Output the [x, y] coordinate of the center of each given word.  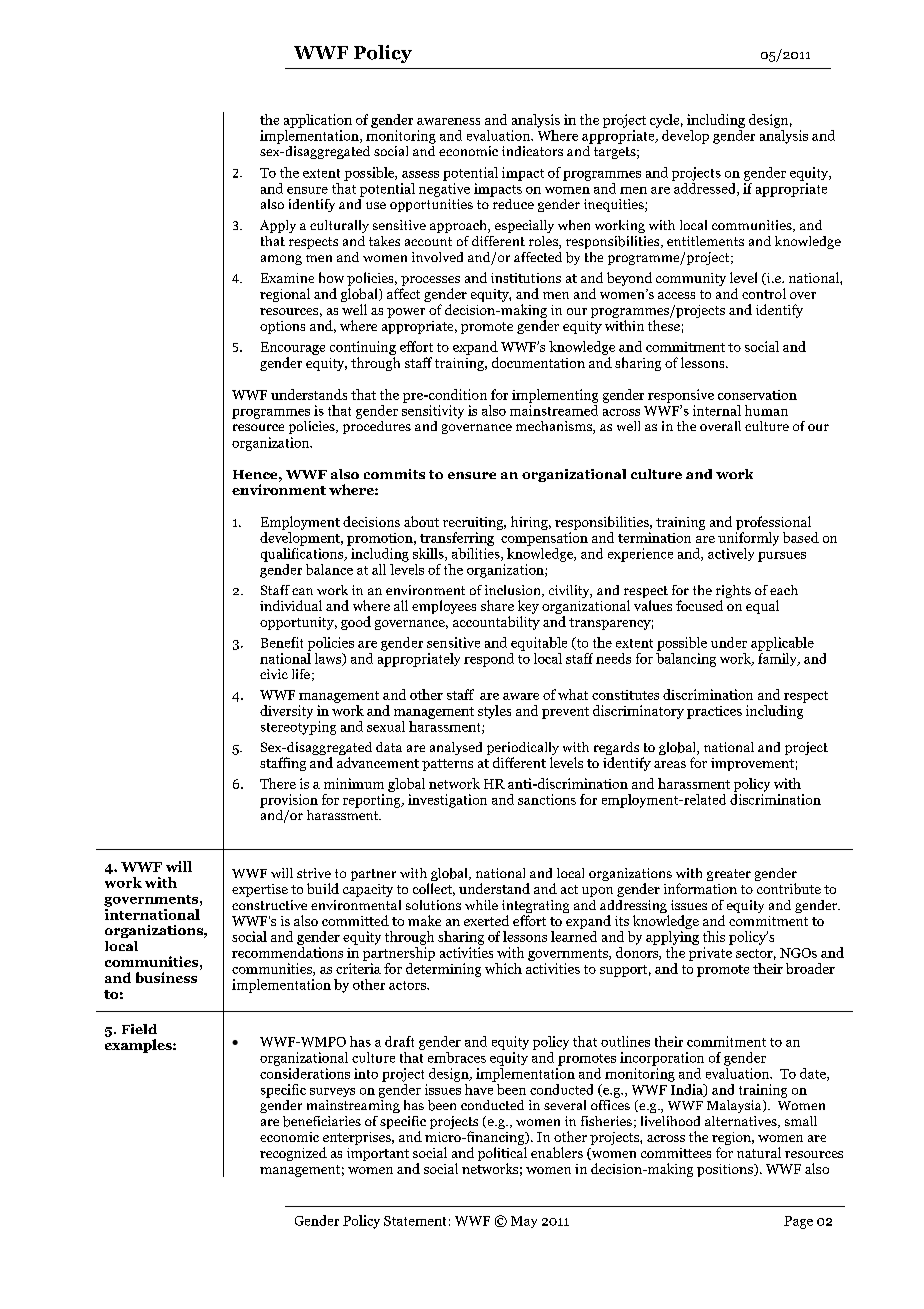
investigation [447, 801]
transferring [457, 539]
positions [726, 1170]
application [318, 121]
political [502, 1155]
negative [444, 190]
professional [773, 523]
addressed [705, 188]
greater [729, 875]
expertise [260, 890]
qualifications [303, 555]
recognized [293, 1154]
